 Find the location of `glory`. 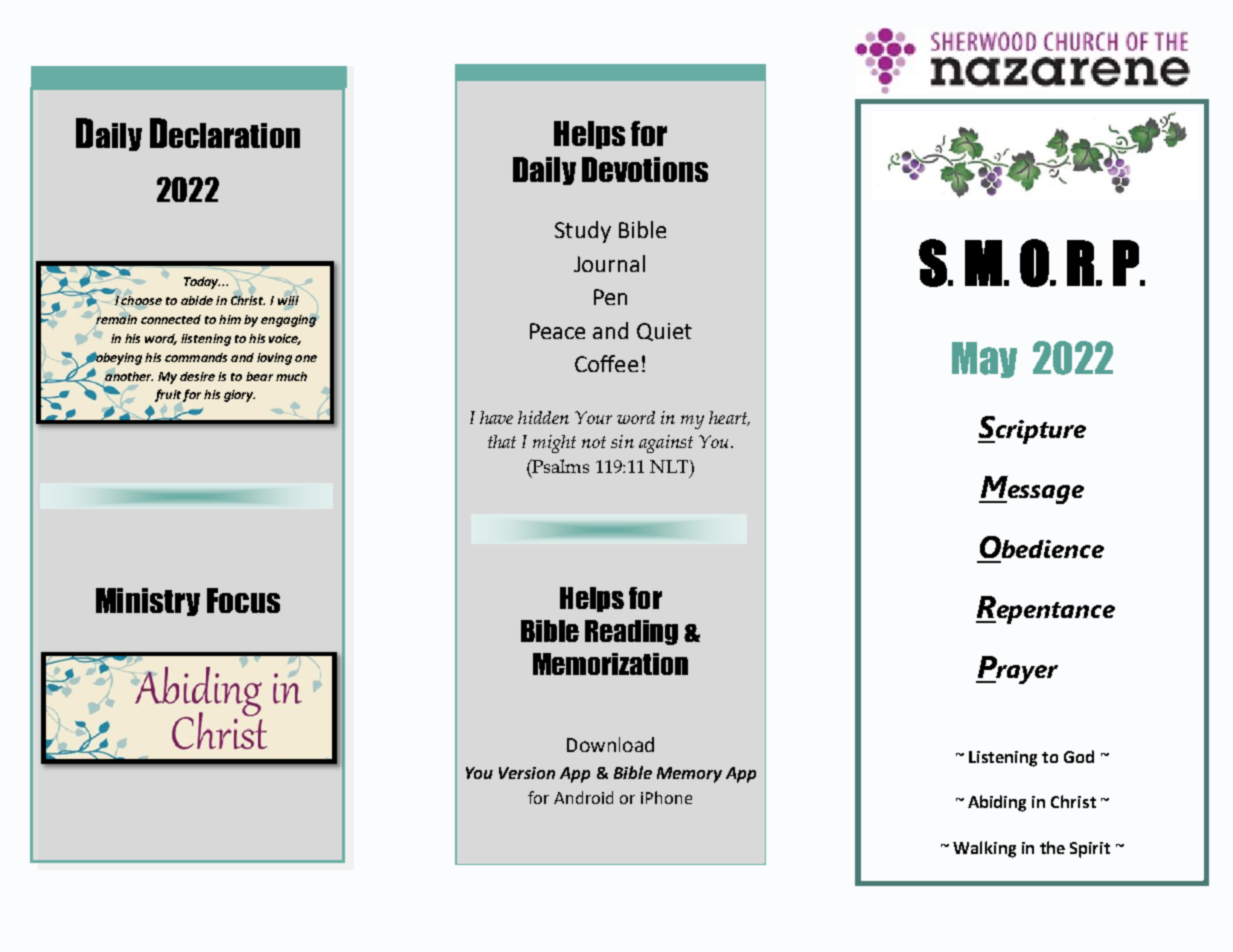

glory is located at coordinates (239, 396).
